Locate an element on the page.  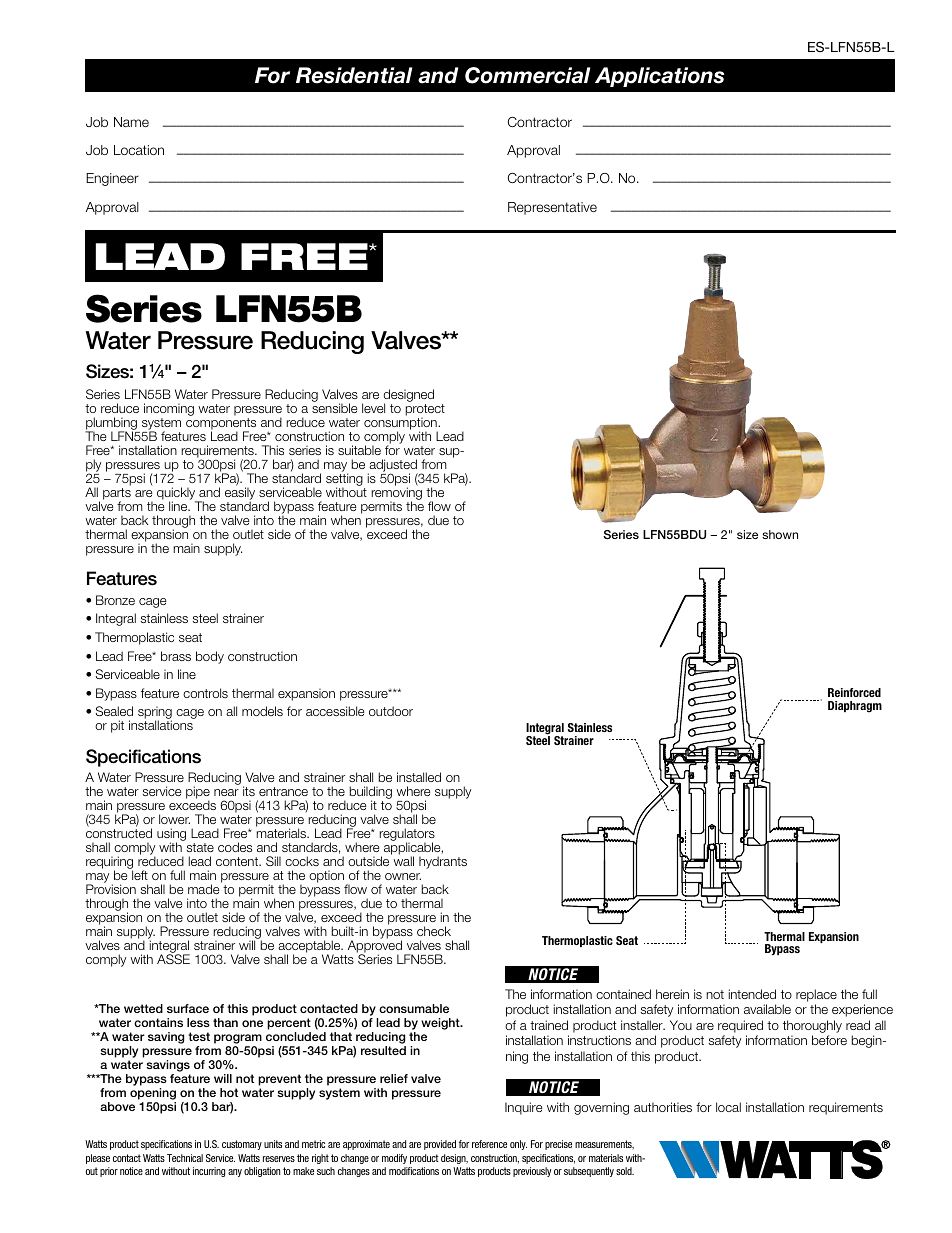
reference is located at coordinates (489, 1144).
